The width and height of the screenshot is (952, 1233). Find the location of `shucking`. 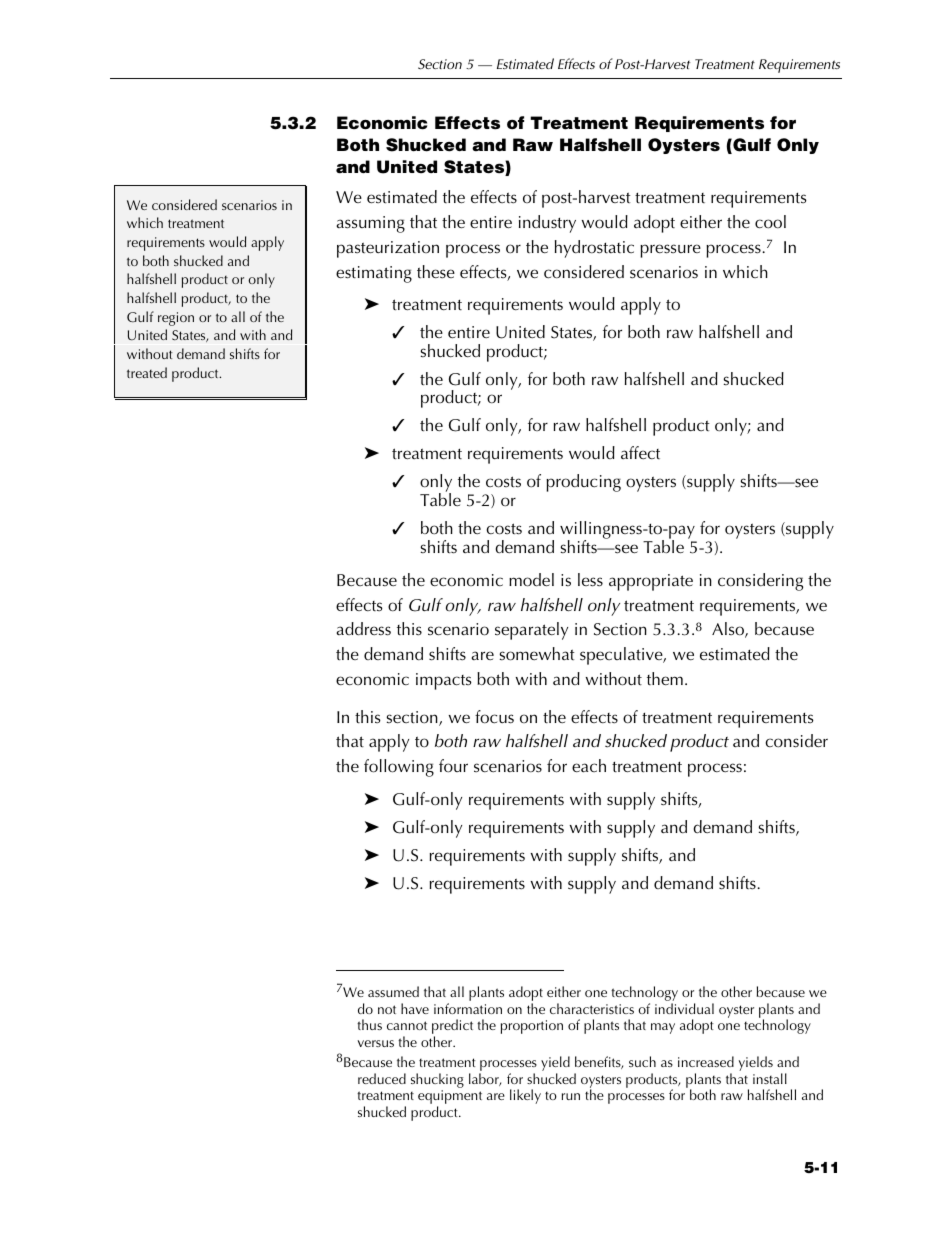

shucking is located at coordinates (437, 1080).
